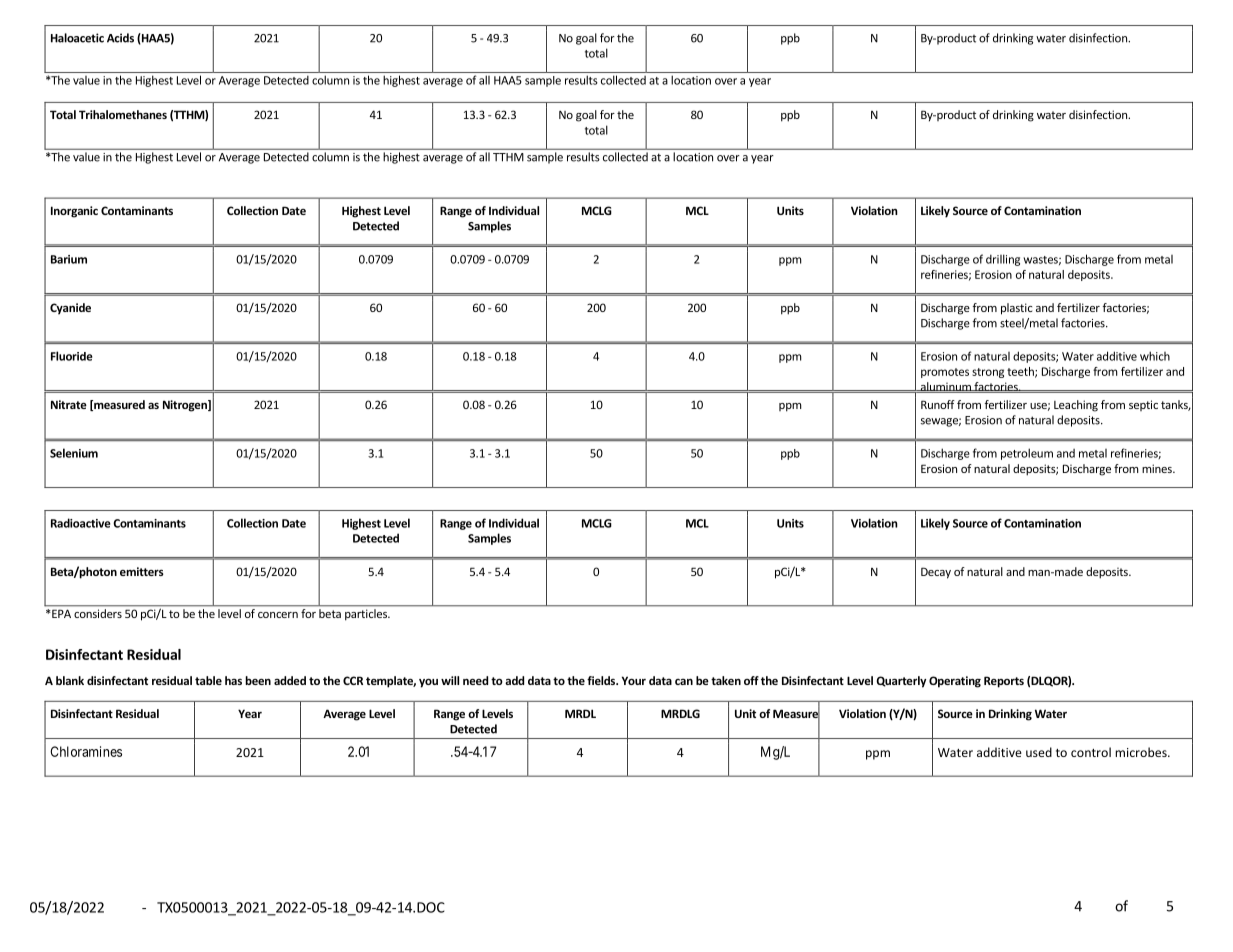 The width and height of the image is (1233, 952). Describe the element at coordinates (208, 680) in the image. I see `table` at that location.
